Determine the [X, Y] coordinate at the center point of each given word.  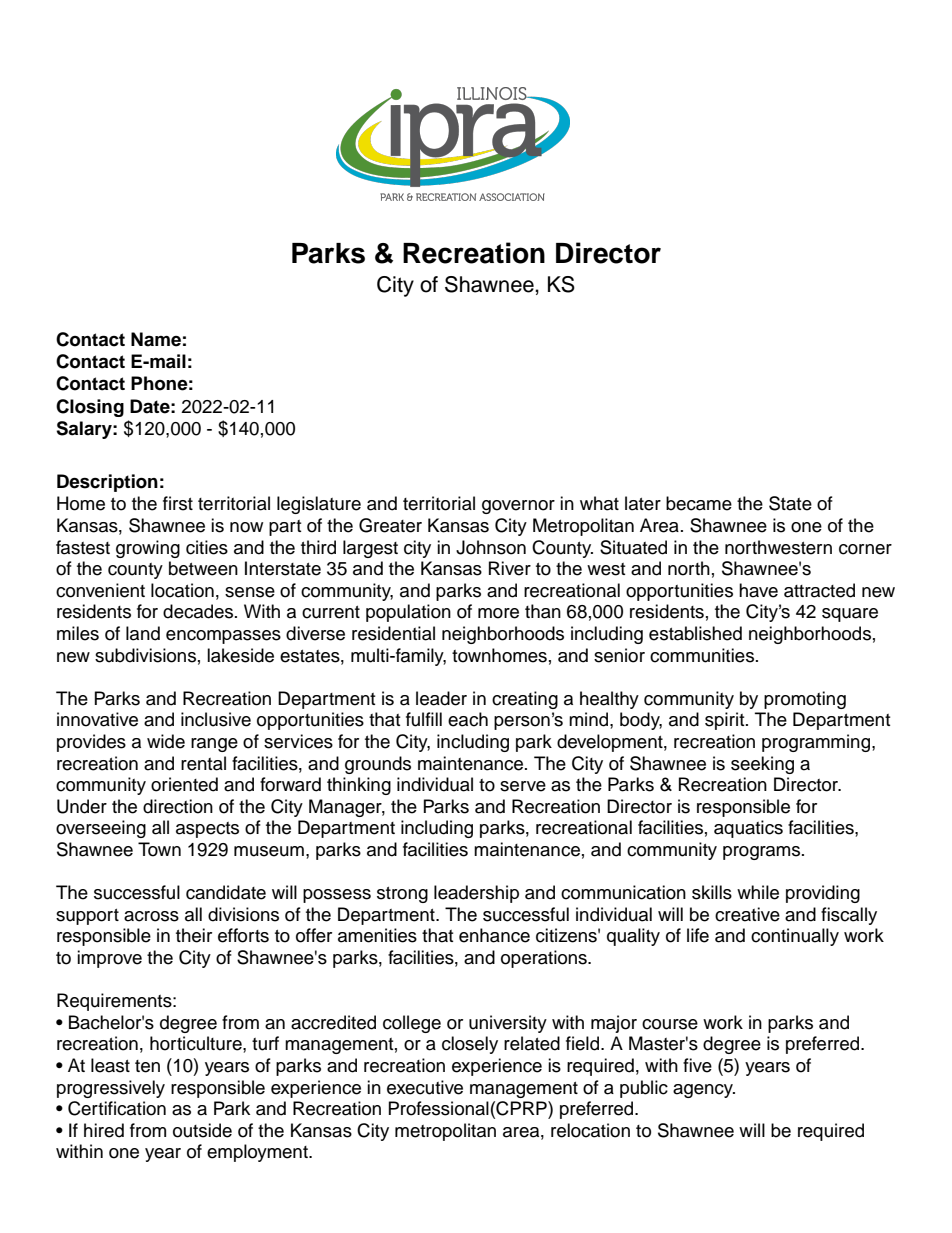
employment [258, 1153]
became [699, 503]
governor [518, 507]
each [468, 719]
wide [166, 741]
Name [156, 339]
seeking [762, 765]
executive [425, 1087]
